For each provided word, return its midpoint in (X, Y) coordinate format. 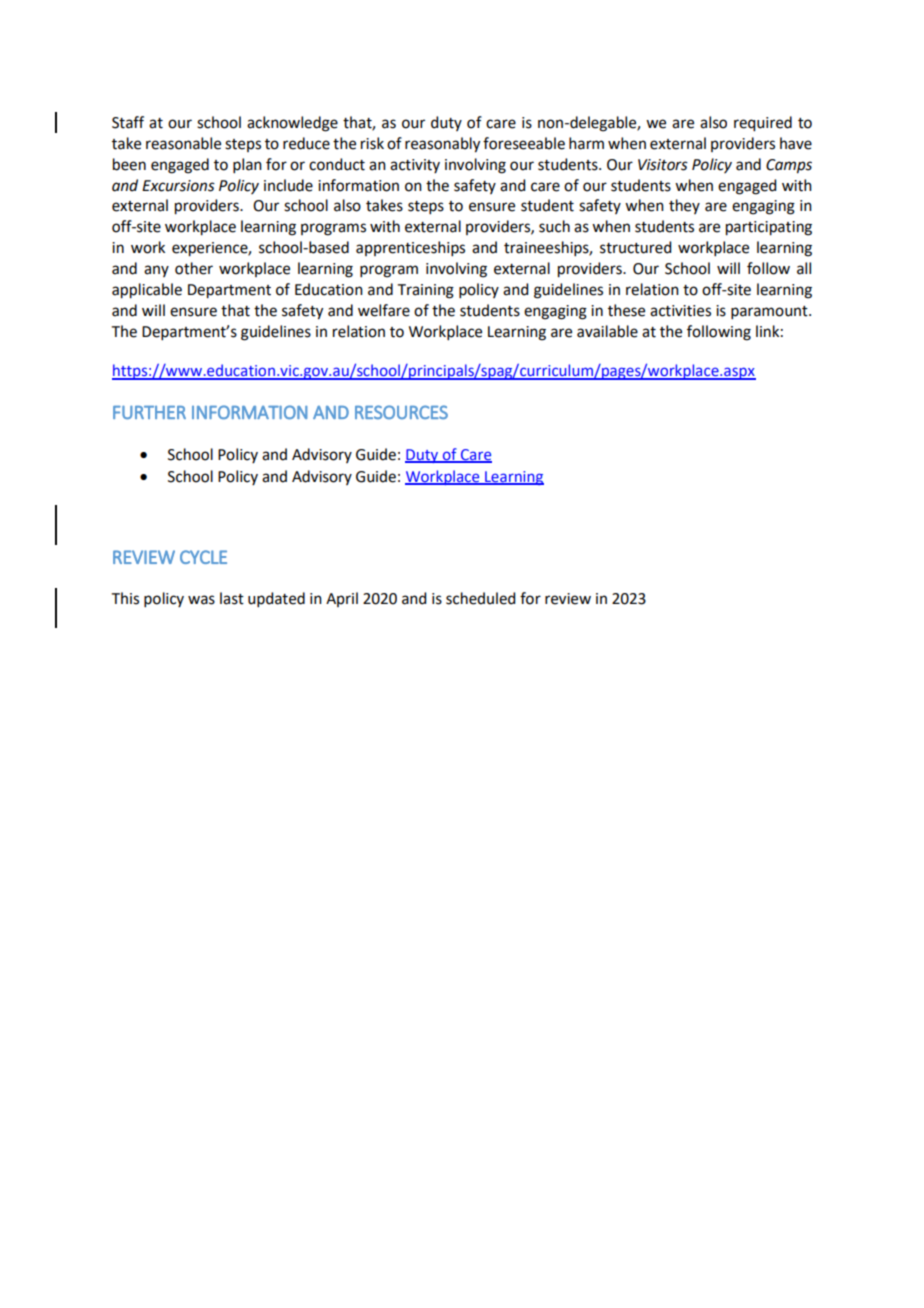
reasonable (183, 143)
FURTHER (149, 412)
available (607, 331)
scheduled (480, 598)
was (201, 600)
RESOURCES (401, 412)
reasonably (442, 145)
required (763, 124)
